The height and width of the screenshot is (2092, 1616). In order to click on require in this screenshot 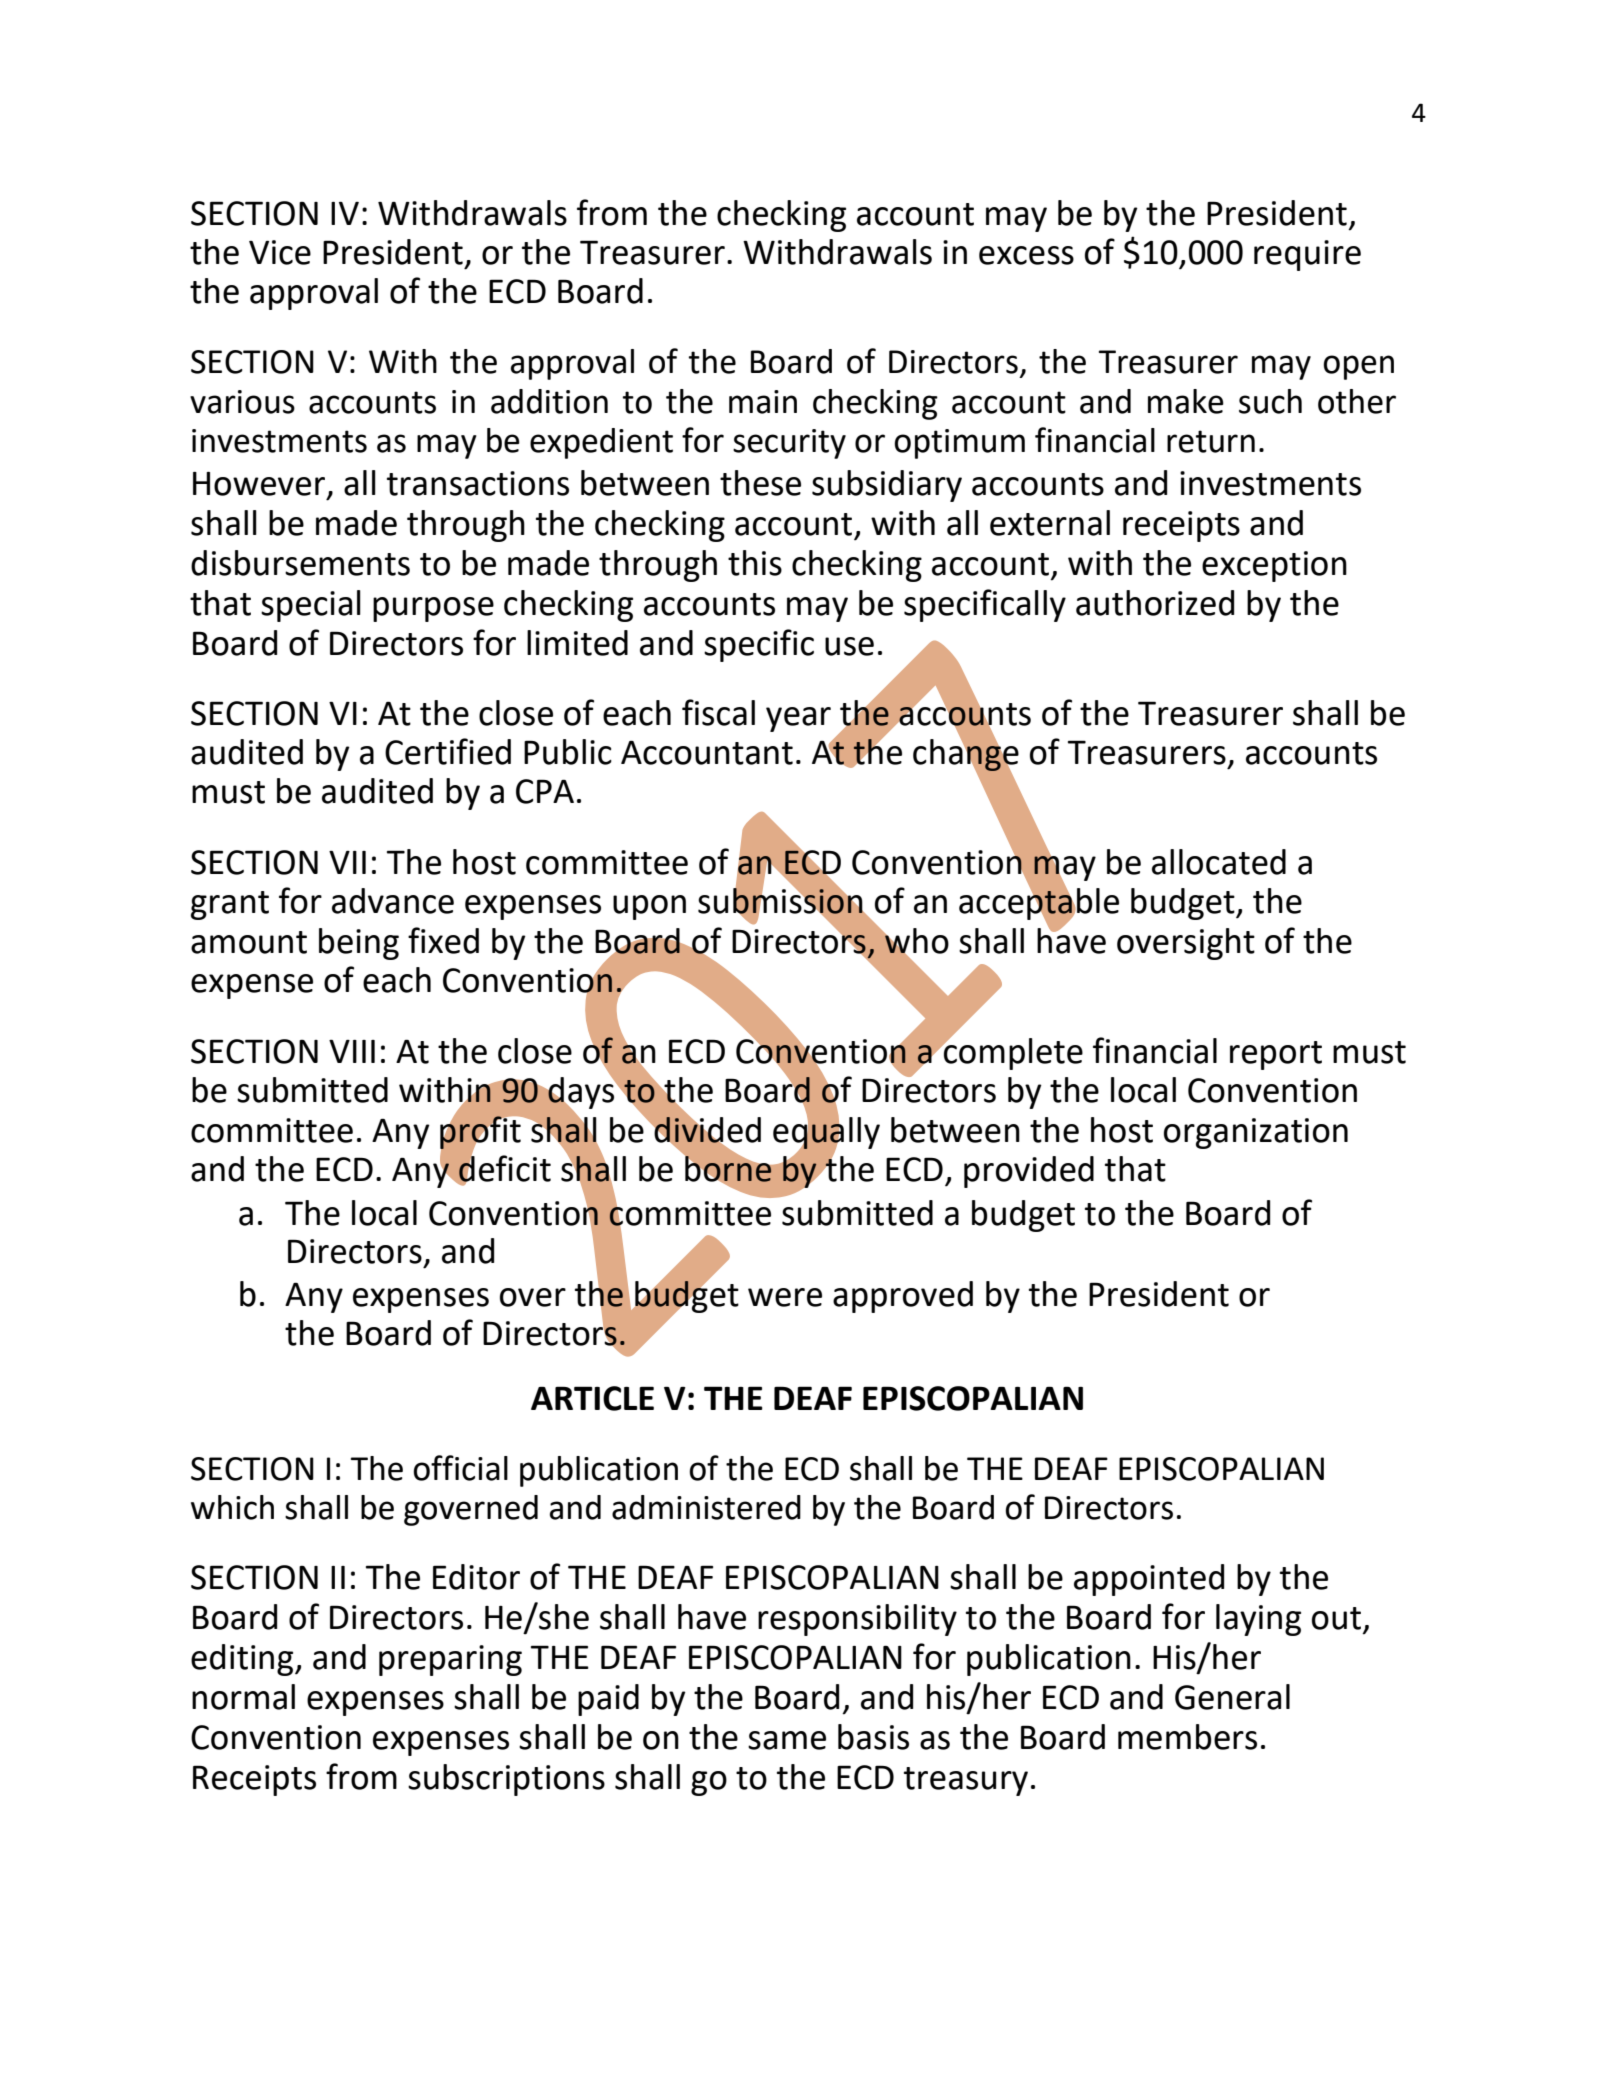, I will do `click(1307, 255)`.
